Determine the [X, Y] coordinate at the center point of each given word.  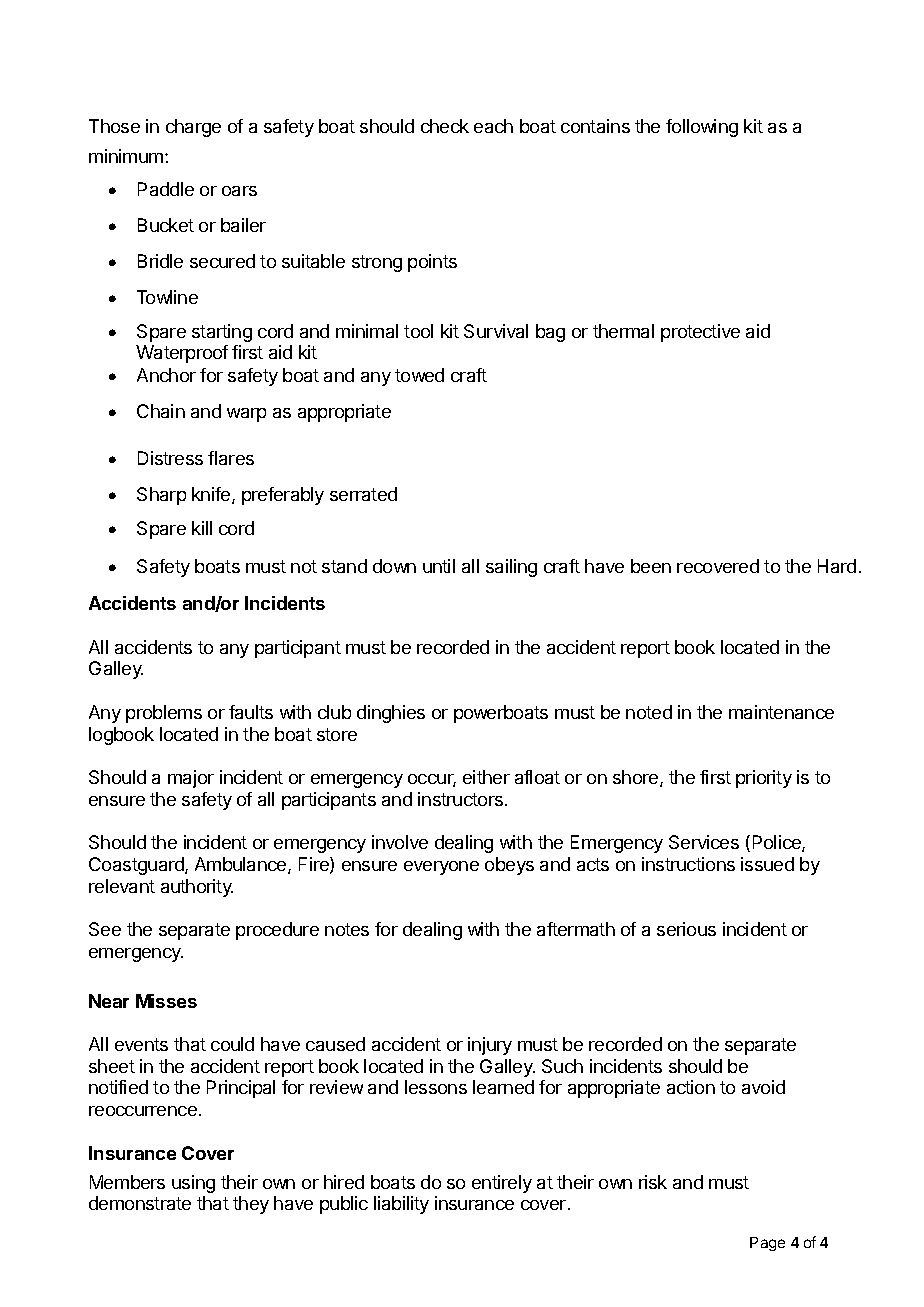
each [493, 126]
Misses [166, 1001]
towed [419, 375]
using [193, 1184]
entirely [502, 1184]
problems [164, 714]
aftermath [576, 929]
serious [686, 929]
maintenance [781, 712]
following [702, 128]
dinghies [391, 714]
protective [700, 333]
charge [193, 128]
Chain [161, 411]
